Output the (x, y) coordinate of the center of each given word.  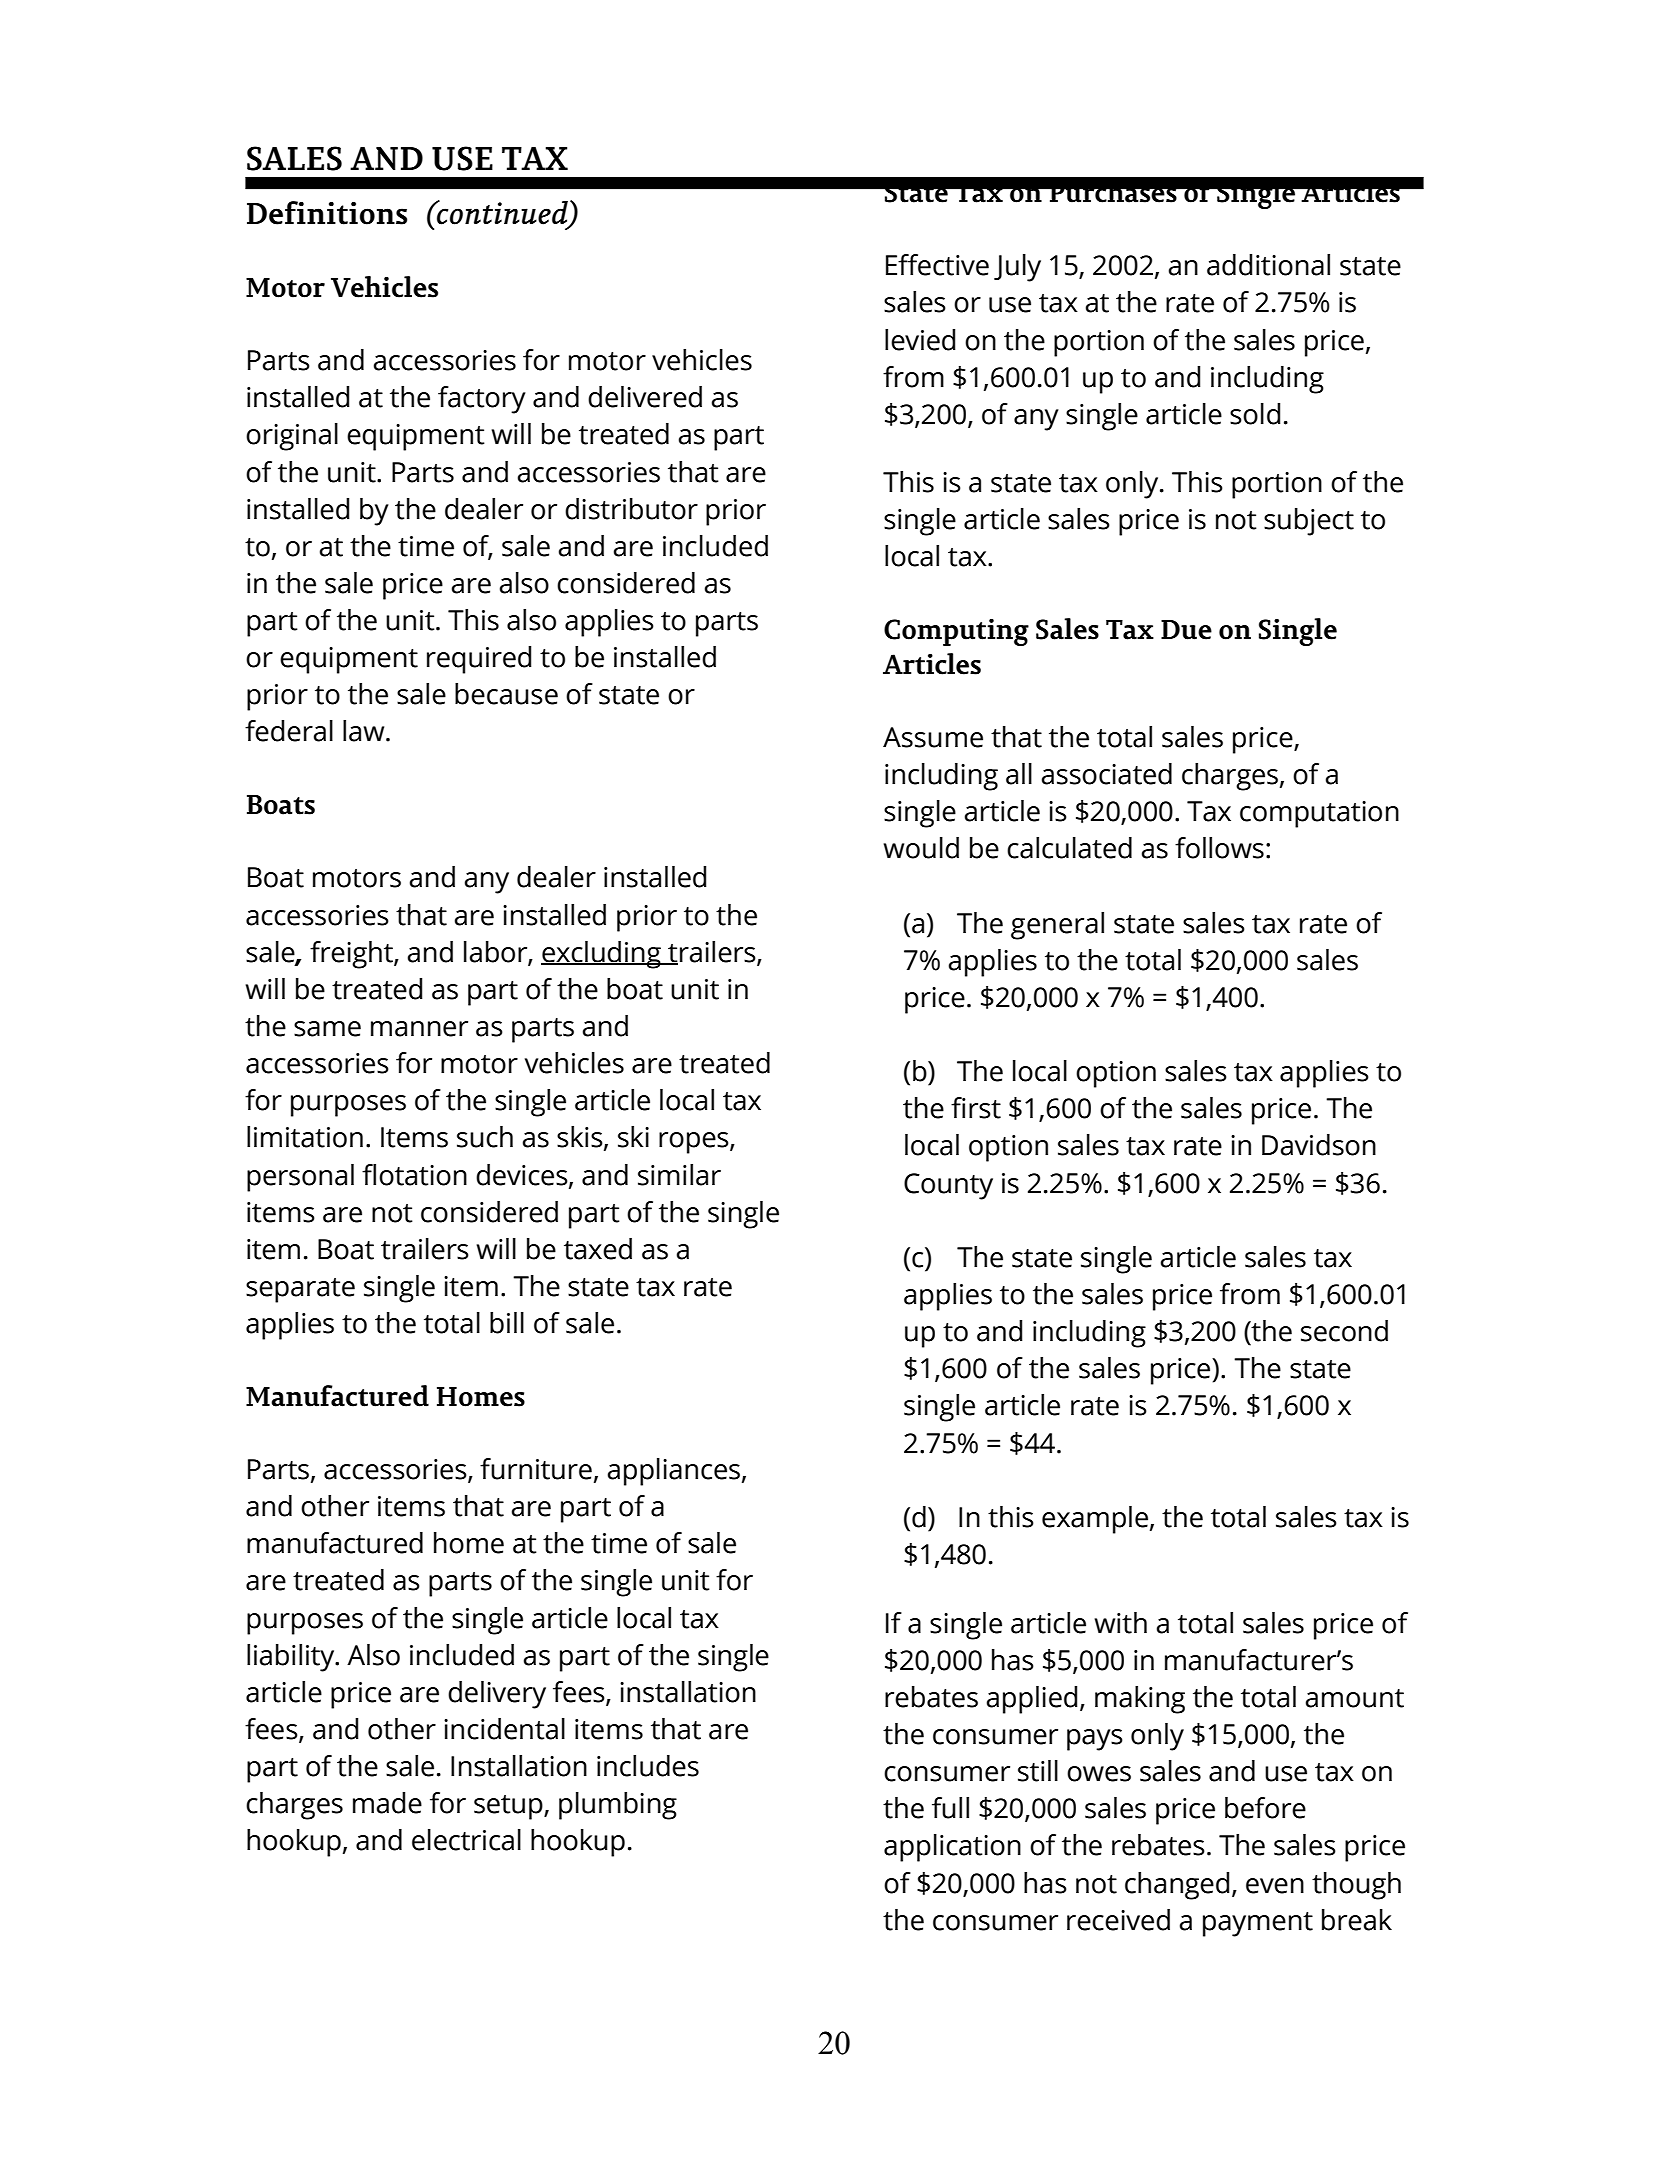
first (976, 1108)
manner (419, 1029)
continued (502, 213)
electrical (466, 1840)
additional (1268, 265)
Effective (937, 265)
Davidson (1319, 1145)
